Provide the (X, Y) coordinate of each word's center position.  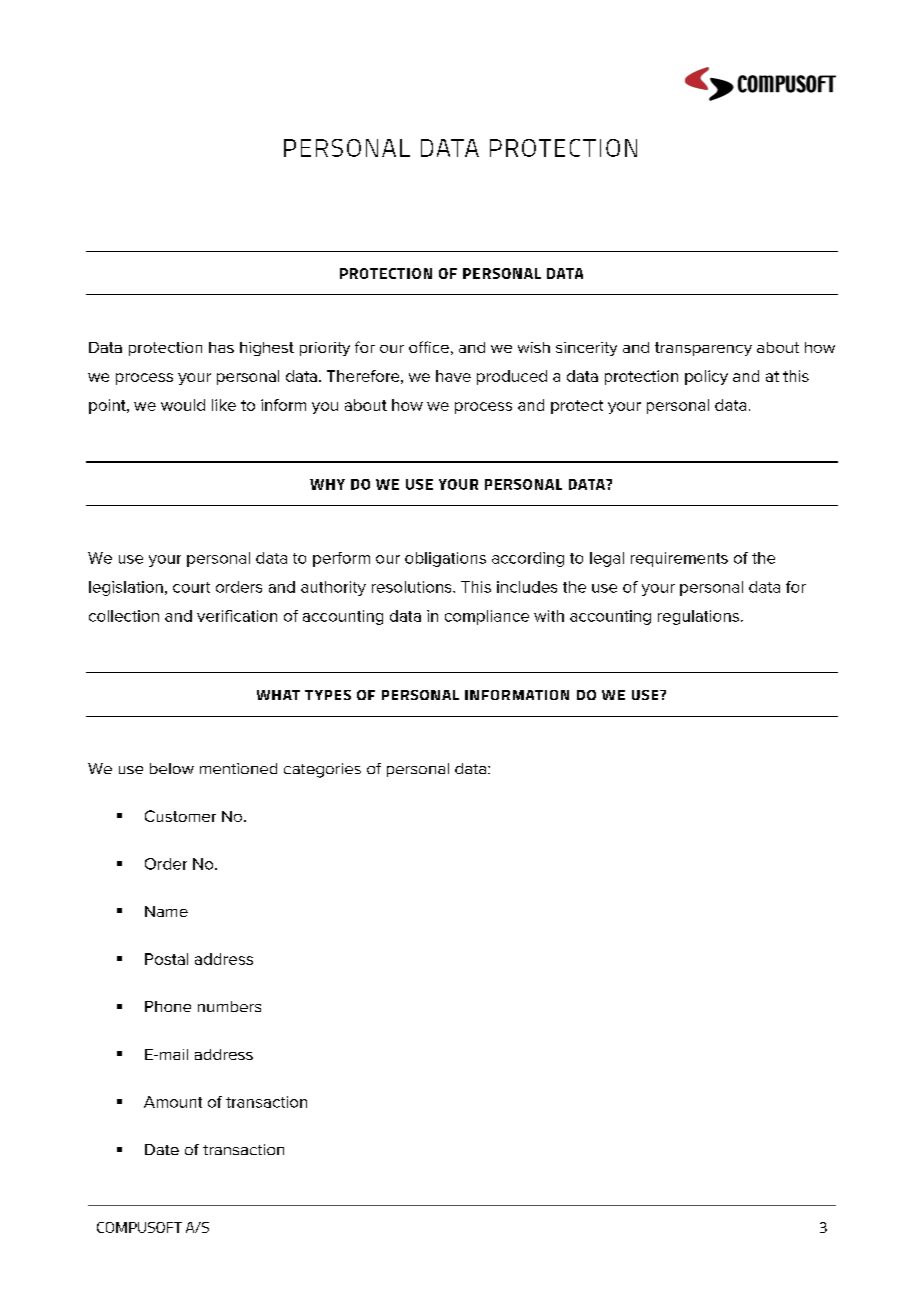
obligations (445, 559)
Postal (166, 959)
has (221, 347)
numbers (229, 1006)
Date (162, 1149)
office (429, 347)
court (191, 587)
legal (607, 559)
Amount (173, 1102)
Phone (168, 1006)
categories (322, 770)
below (172, 768)
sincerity (586, 349)
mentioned (238, 768)
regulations (698, 617)
